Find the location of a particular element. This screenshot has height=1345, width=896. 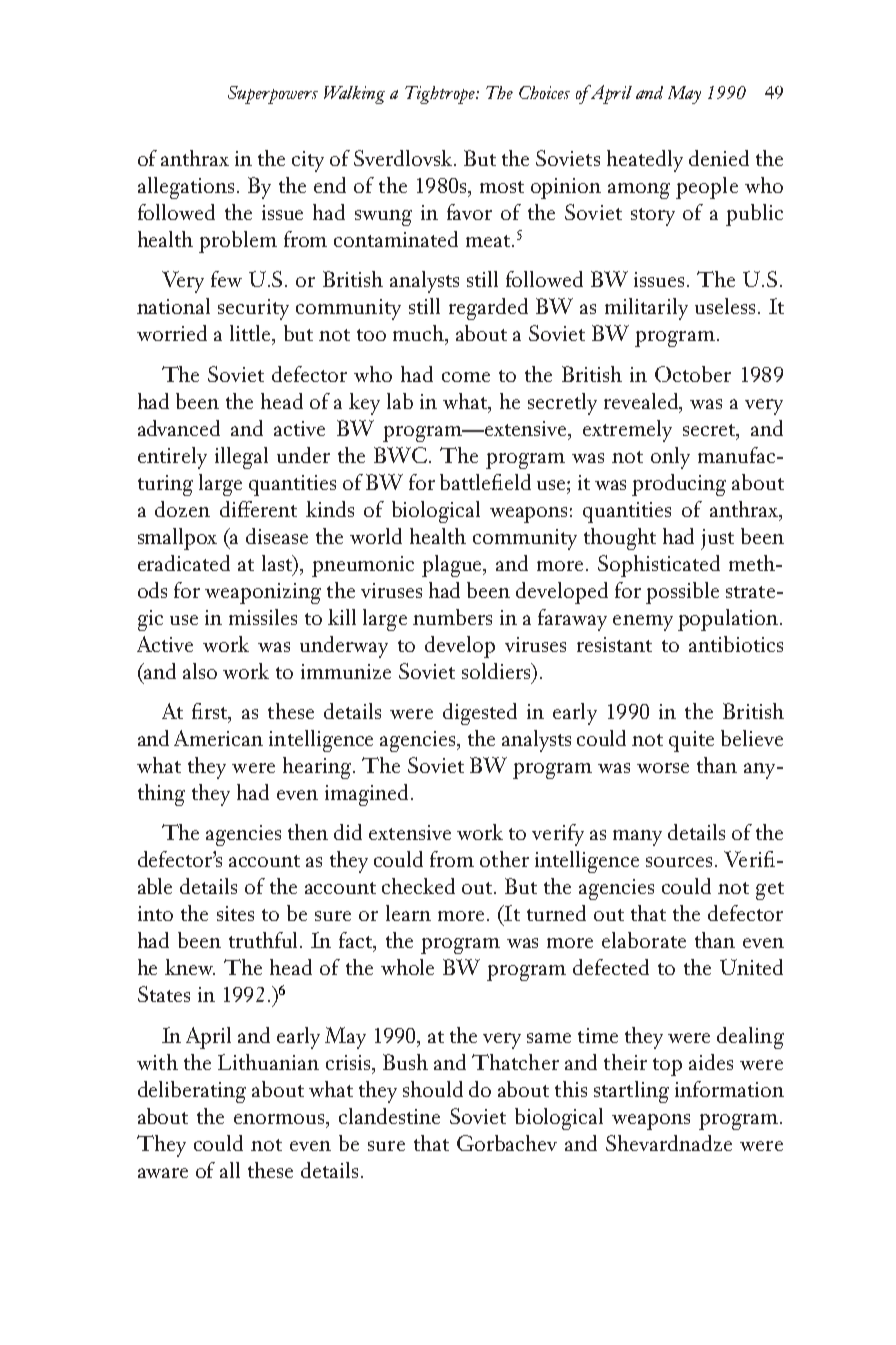

come is located at coordinates (466, 377).
